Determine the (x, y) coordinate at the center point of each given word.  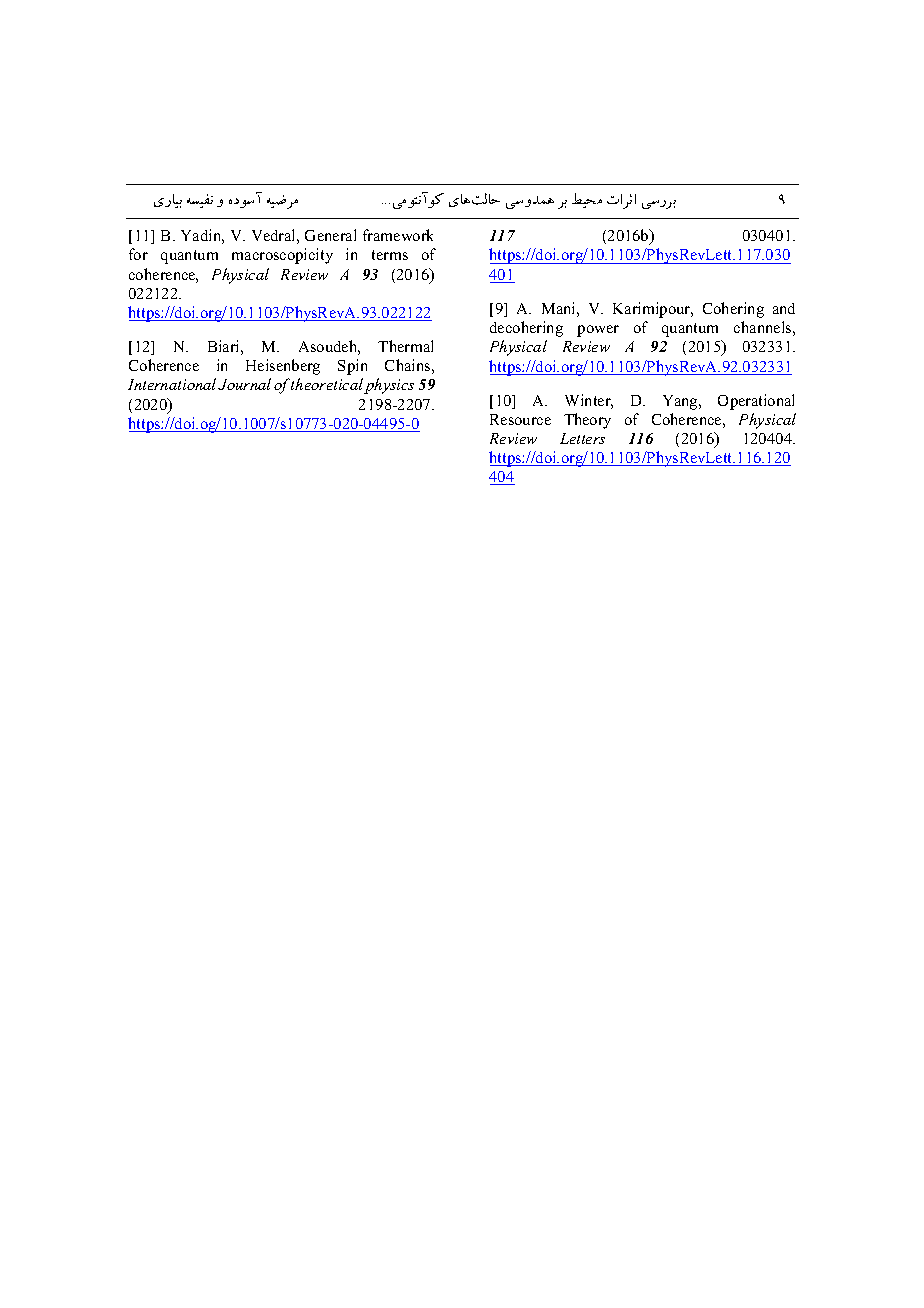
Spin (352, 367)
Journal (244, 384)
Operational (756, 402)
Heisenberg (283, 367)
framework (398, 235)
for (138, 254)
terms (390, 255)
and (784, 308)
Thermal (405, 346)
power (598, 331)
